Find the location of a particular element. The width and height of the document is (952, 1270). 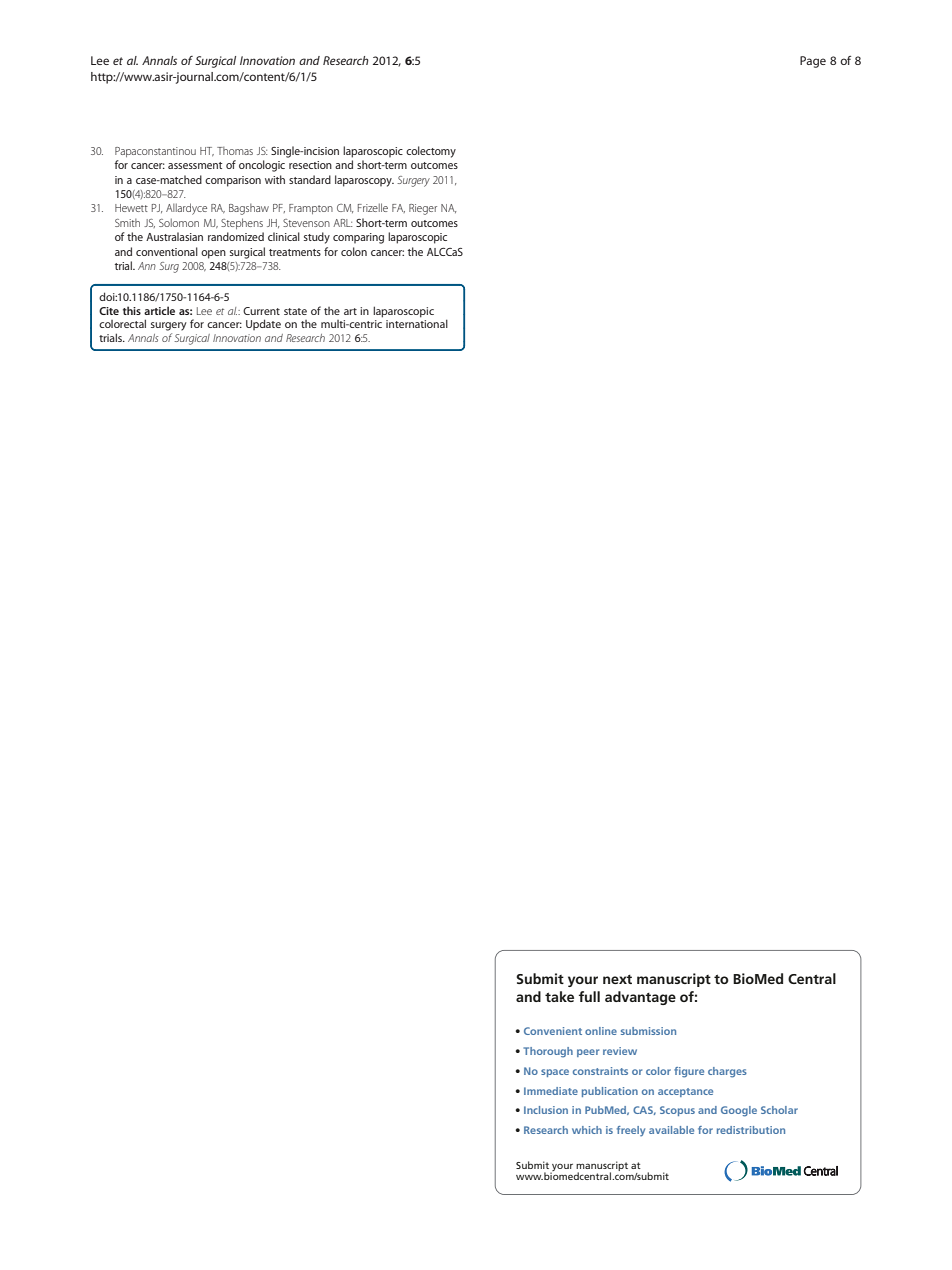

take is located at coordinates (559, 996).
